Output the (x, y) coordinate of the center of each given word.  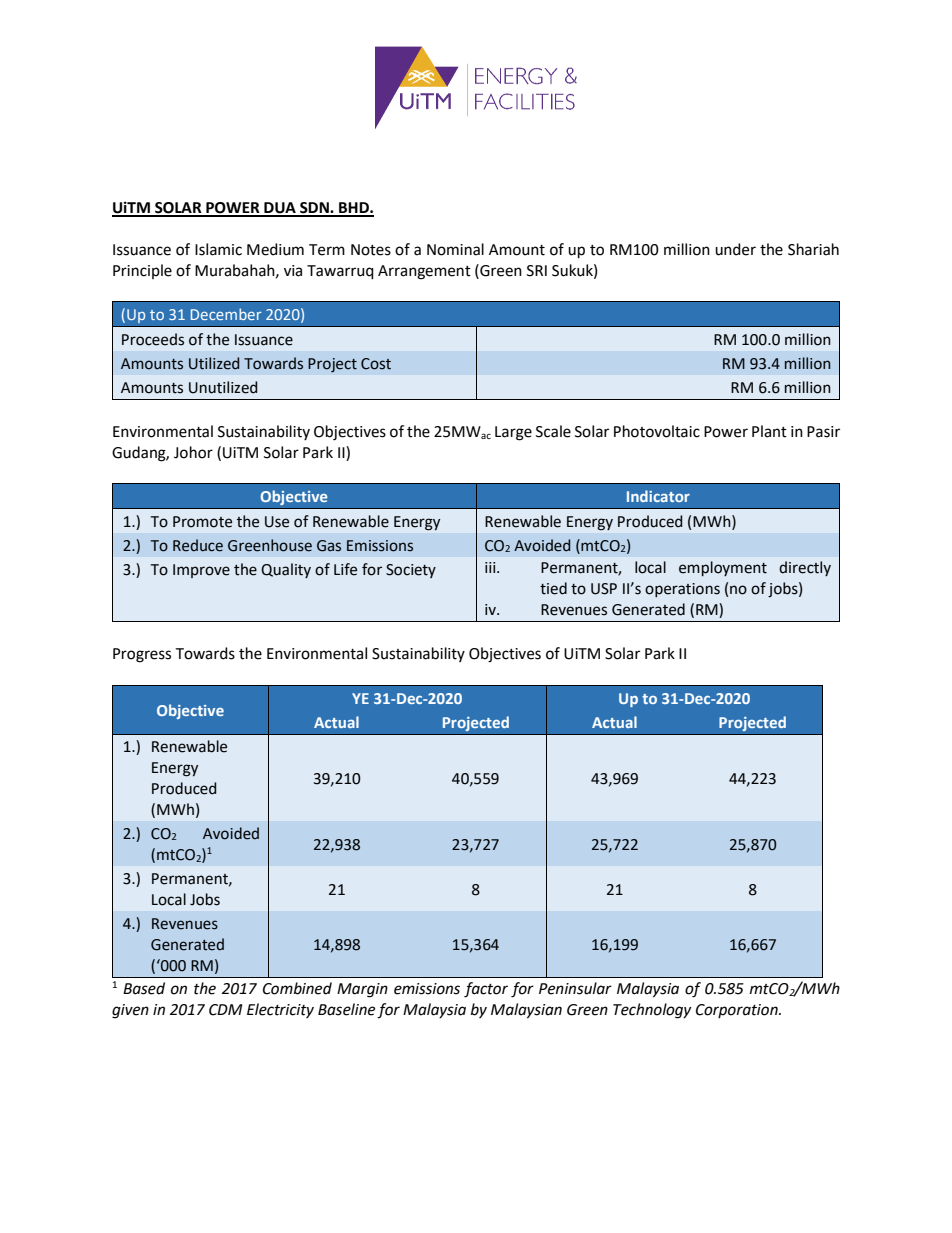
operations (682, 590)
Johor (193, 452)
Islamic (218, 249)
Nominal (455, 249)
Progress (142, 655)
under (735, 249)
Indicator (658, 496)
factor (486, 990)
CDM (225, 1010)
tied (553, 588)
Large (513, 433)
